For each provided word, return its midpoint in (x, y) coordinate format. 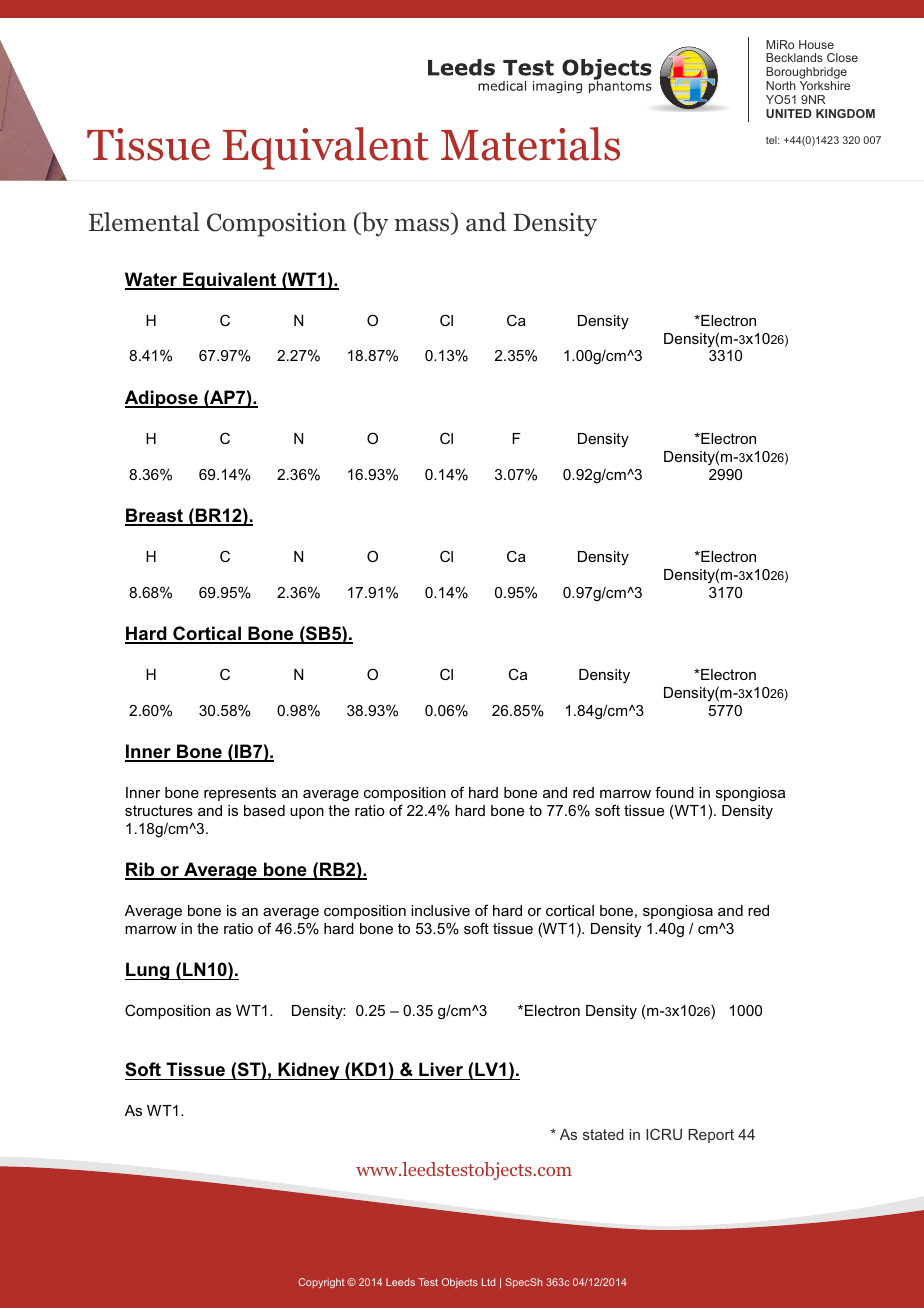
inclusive (440, 910)
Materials (530, 144)
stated (603, 1134)
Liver (441, 1069)
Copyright (321, 1283)
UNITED (789, 113)
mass (421, 225)
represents (240, 794)
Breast (155, 516)
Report (711, 1136)
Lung (148, 971)
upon (307, 813)
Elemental (144, 222)
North (781, 85)
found (674, 792)
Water (152, 280)
